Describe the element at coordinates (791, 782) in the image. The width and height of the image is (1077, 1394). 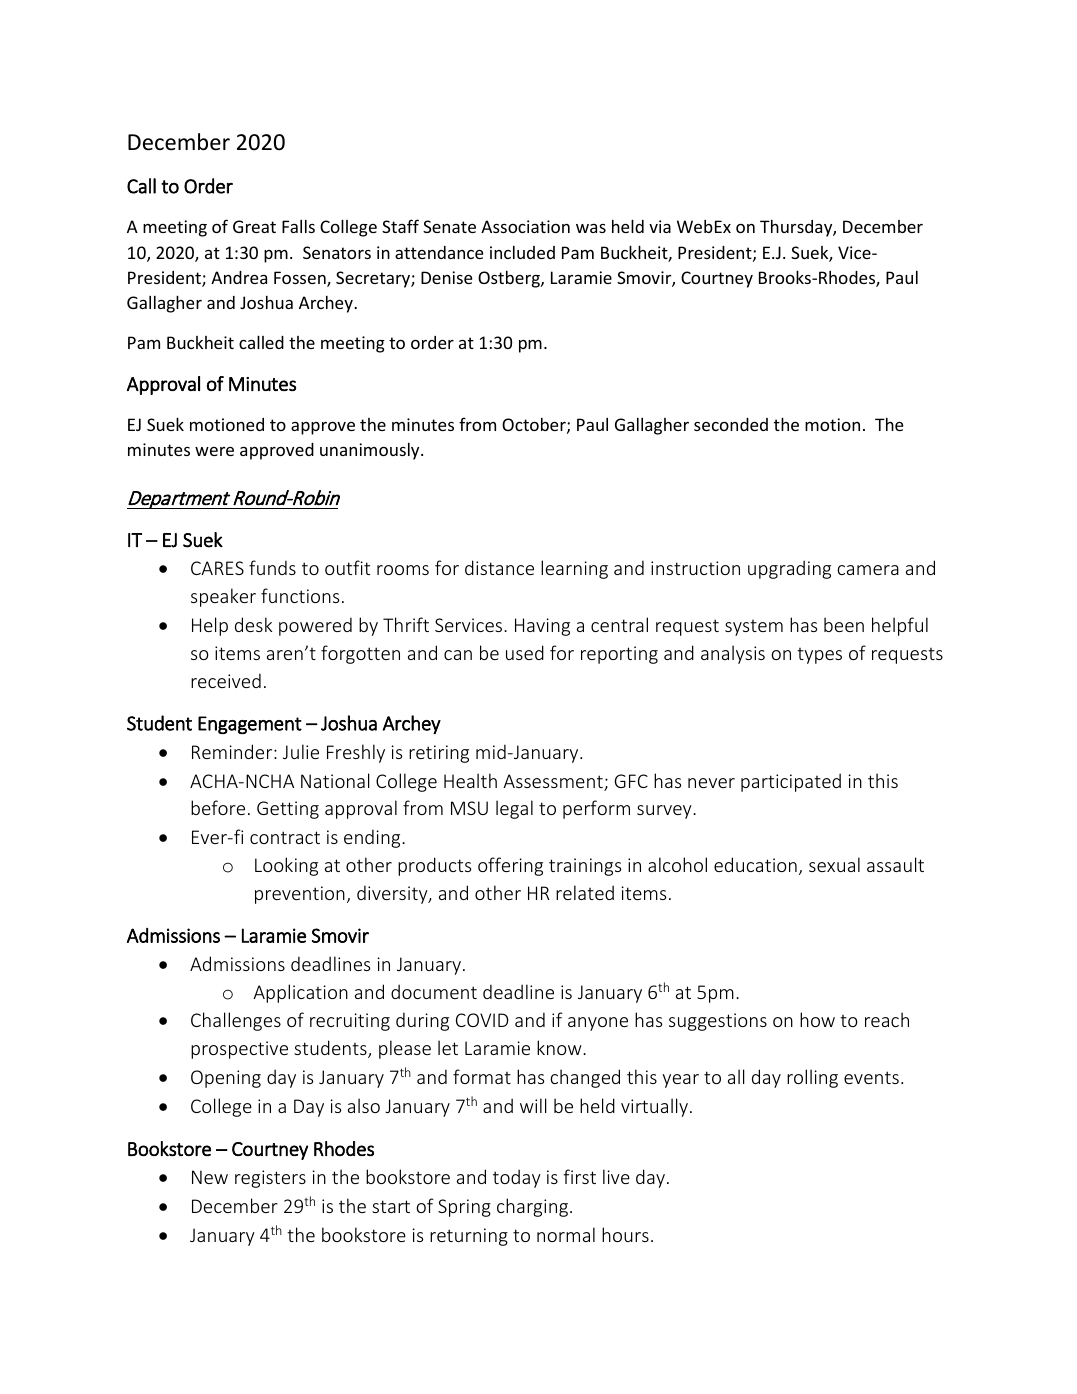
I see `participated` at that location.
